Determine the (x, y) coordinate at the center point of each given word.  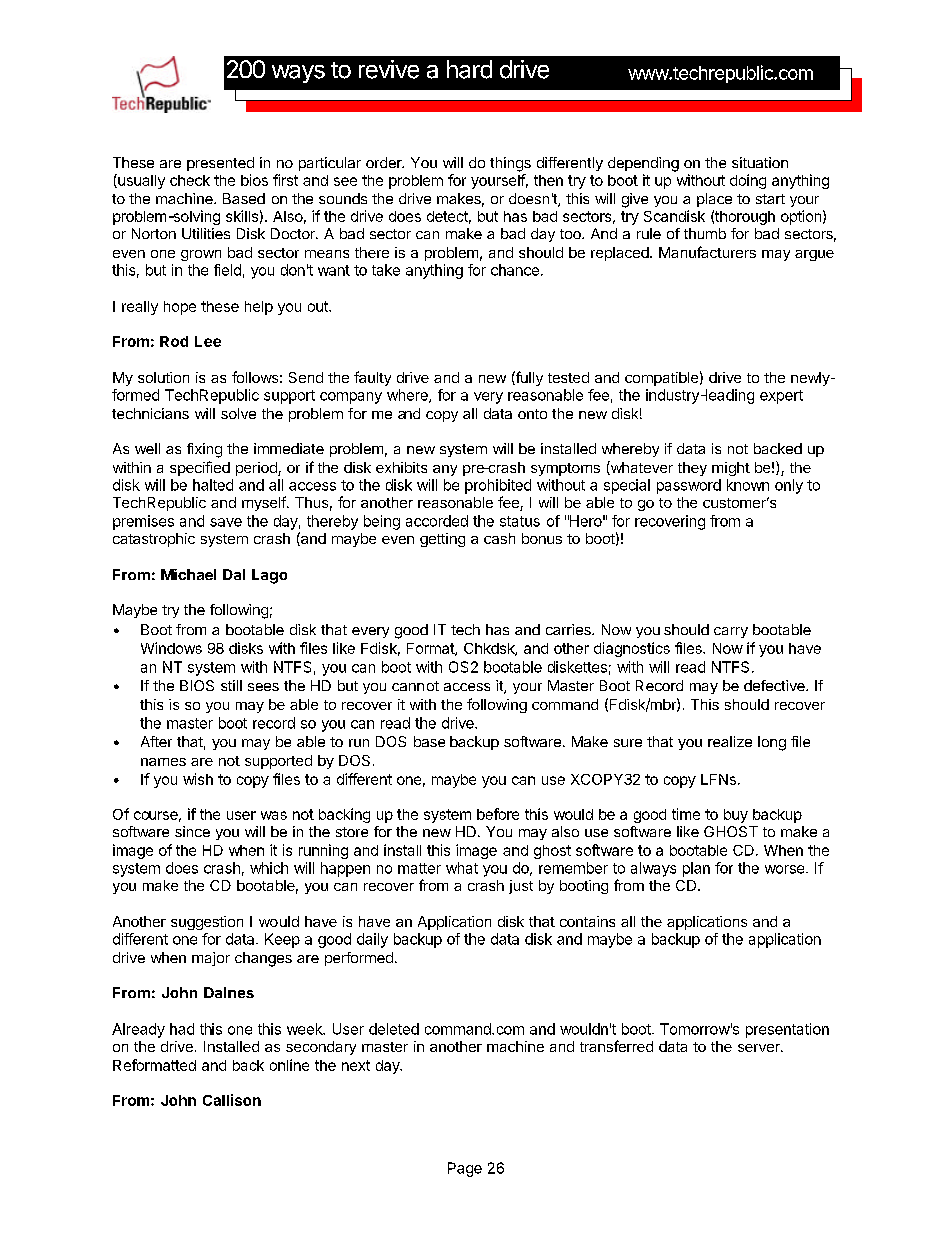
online (289, 1065)
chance (515, 270)
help (259, 308)
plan (696, 869)
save (226, 522)
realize (730, 741)
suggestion (207, 923)
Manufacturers (707, 252)
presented (220, 164)
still (231, 685)
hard (469, 69)
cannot (415, 686)
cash (499, 538)
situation (760, 162)
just (521, 887)
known (748, 485)
